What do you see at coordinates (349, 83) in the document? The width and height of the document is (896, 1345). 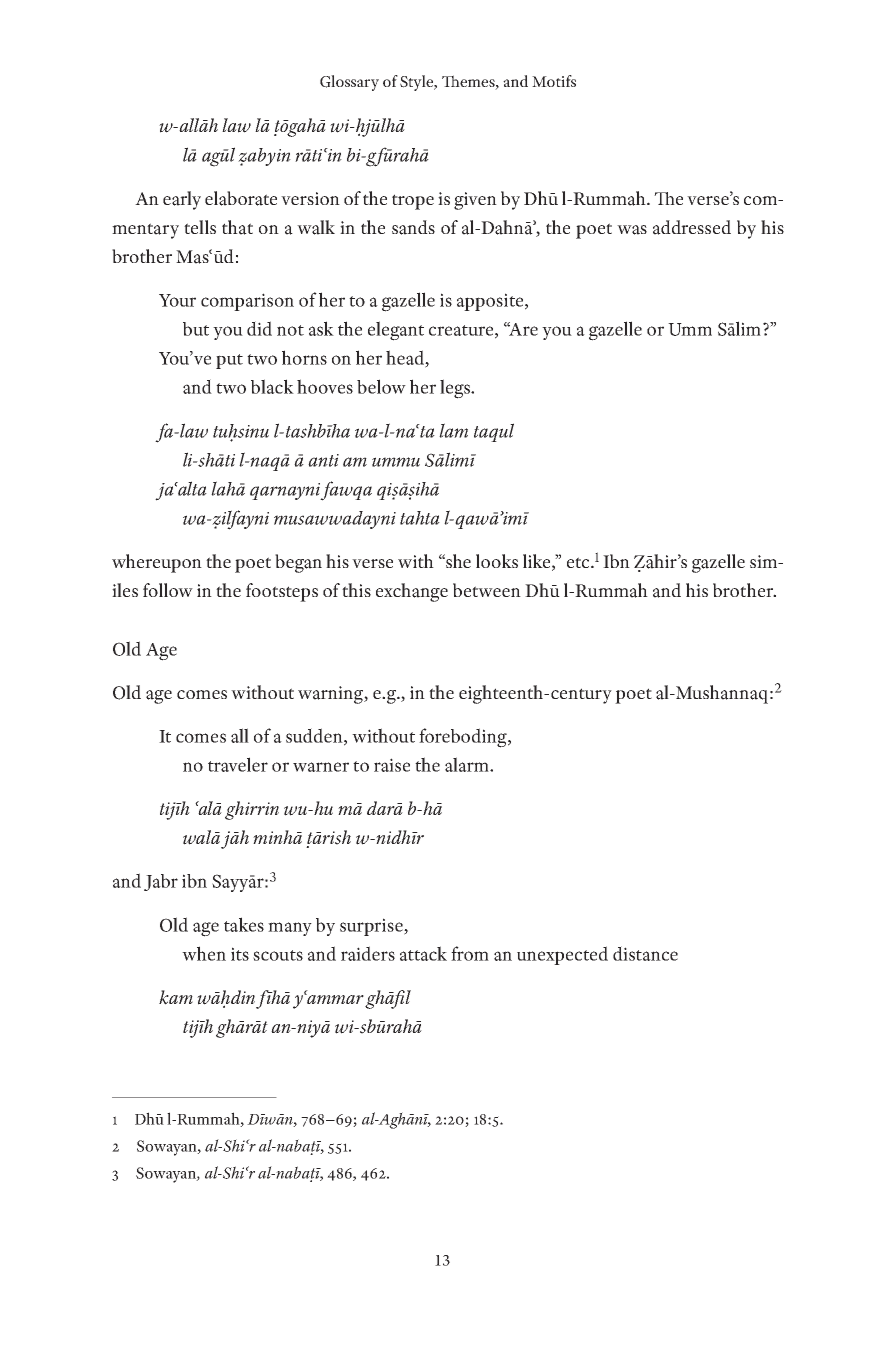 I see `Glossary` at bounding box center [349, 83].
